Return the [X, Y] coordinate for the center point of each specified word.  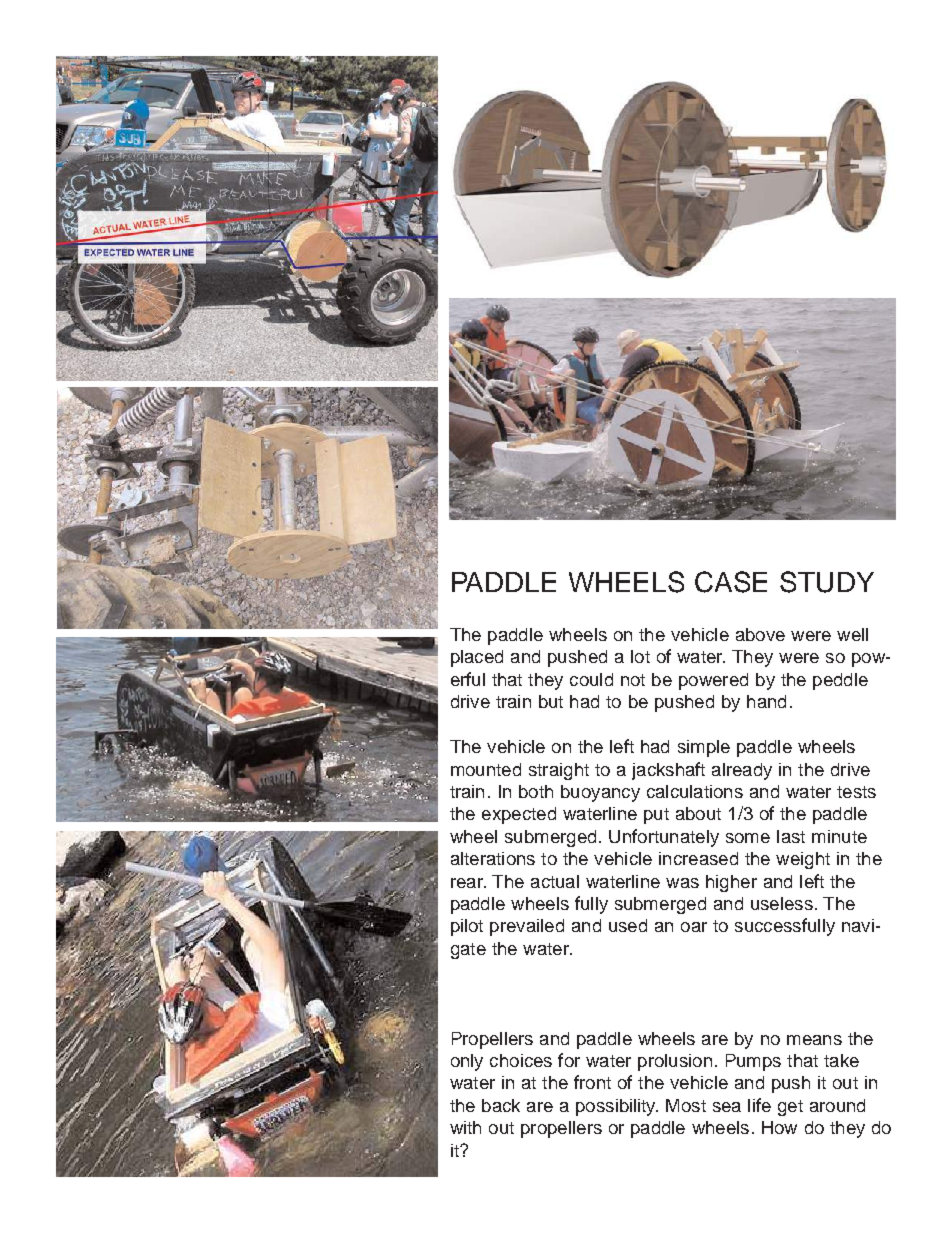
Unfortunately [664, 838]
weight [803, 860]
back [501, 1105]
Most [686, 1105]
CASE [731, 582]
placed [477, 658]
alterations [493, 858]
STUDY [827, 582]
